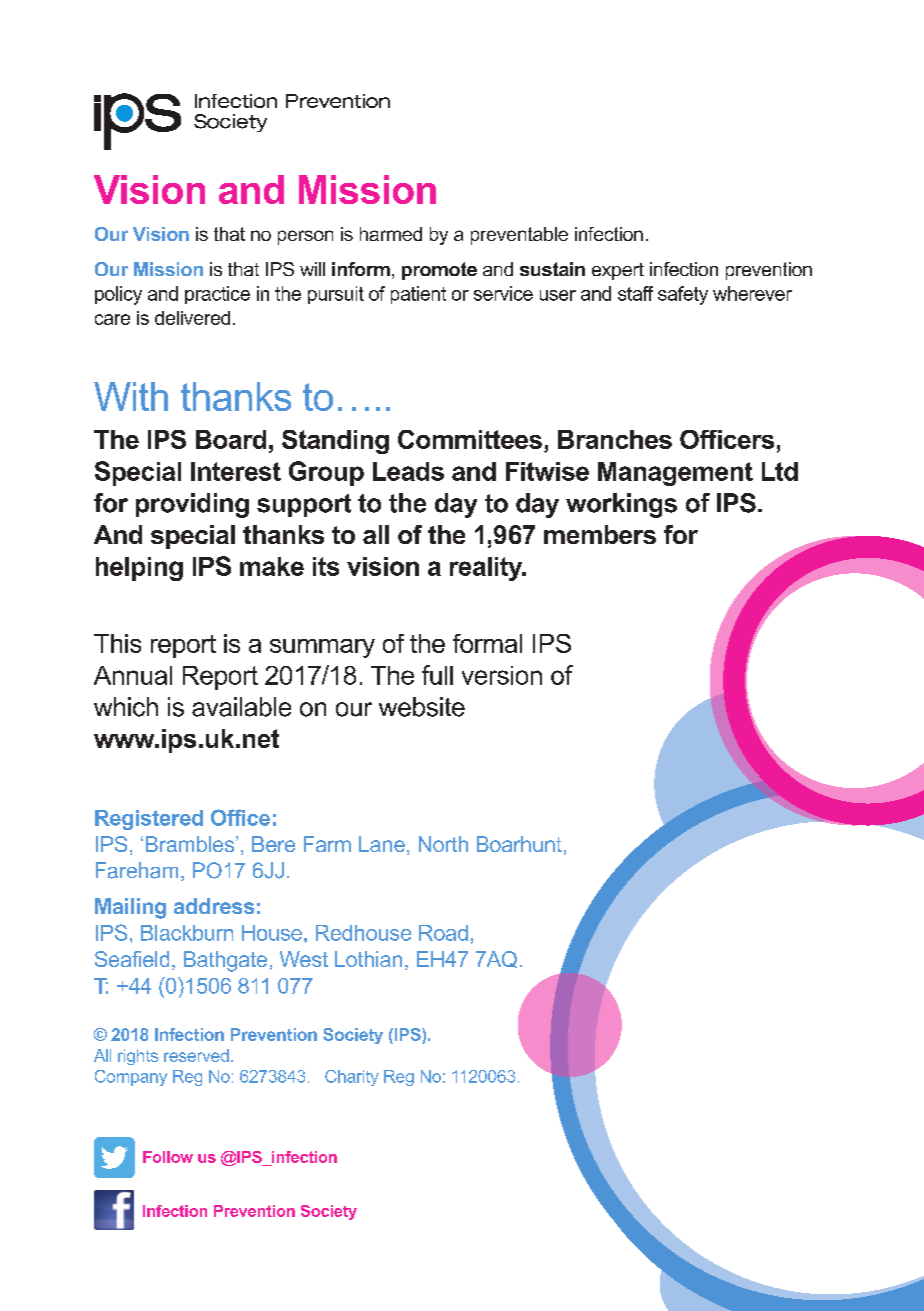 This screenshot has width=924, height=1311. What do you see at coordinates (191, 844) in the screenshot?
I see `Brambles` at bounding box center [191, 844].
